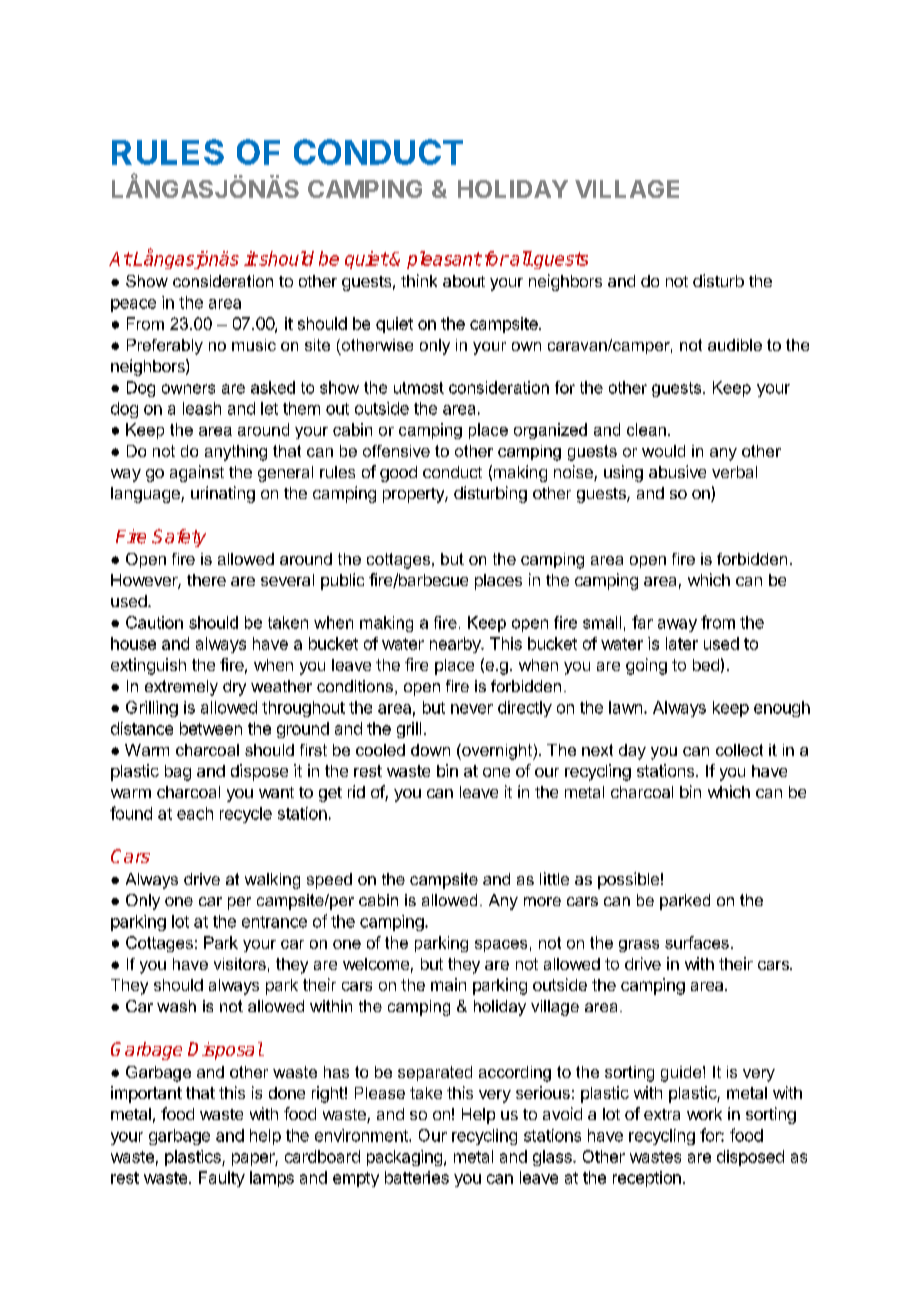 This image has width=924, height=1308. What do you see at coordinates (739, 750) in the image?
I see `collect` at bounding box center [739, 750].
